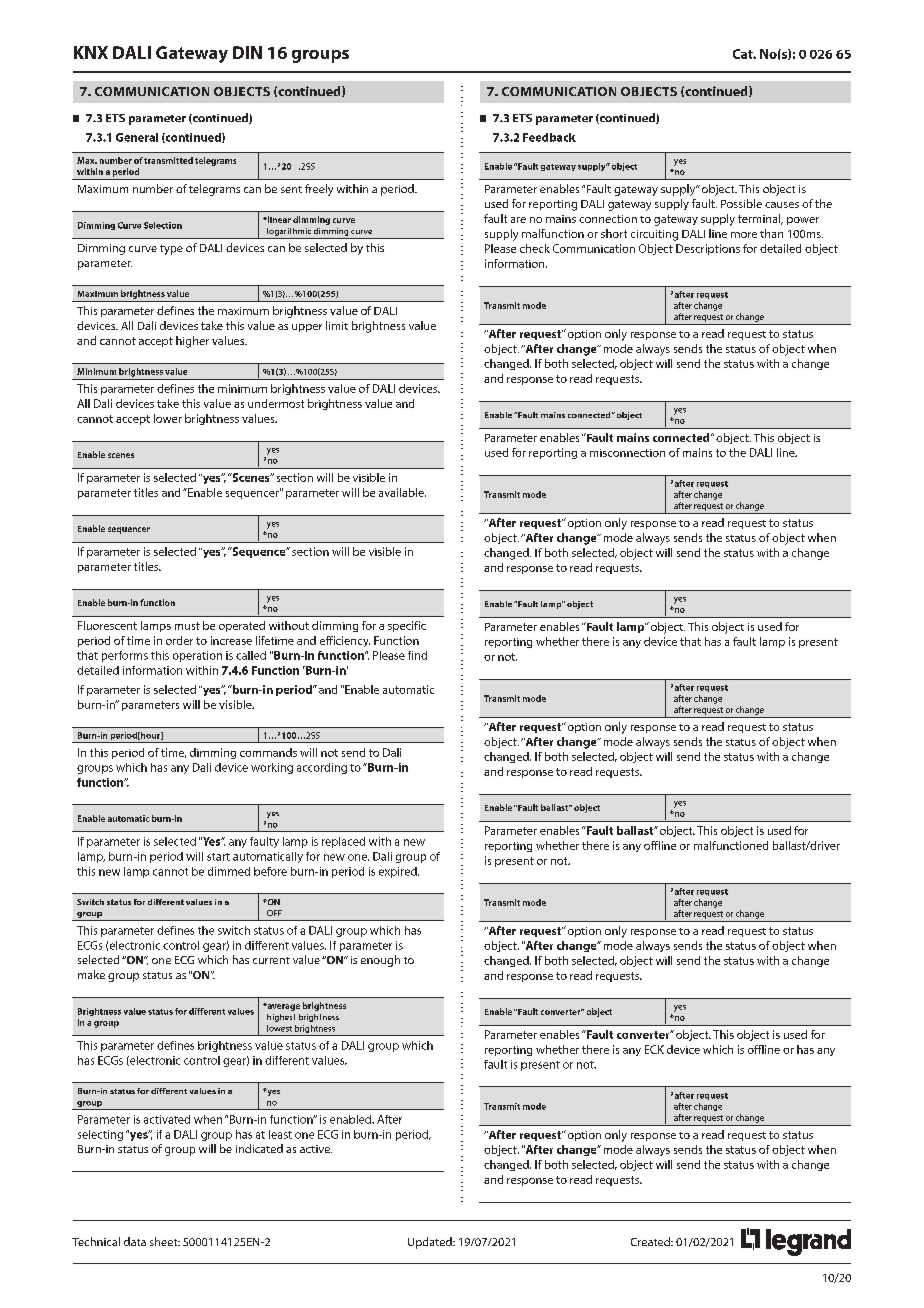 The width and height of the screenshot is (924, 1308). I want to click on operation, so click(197, 656).
